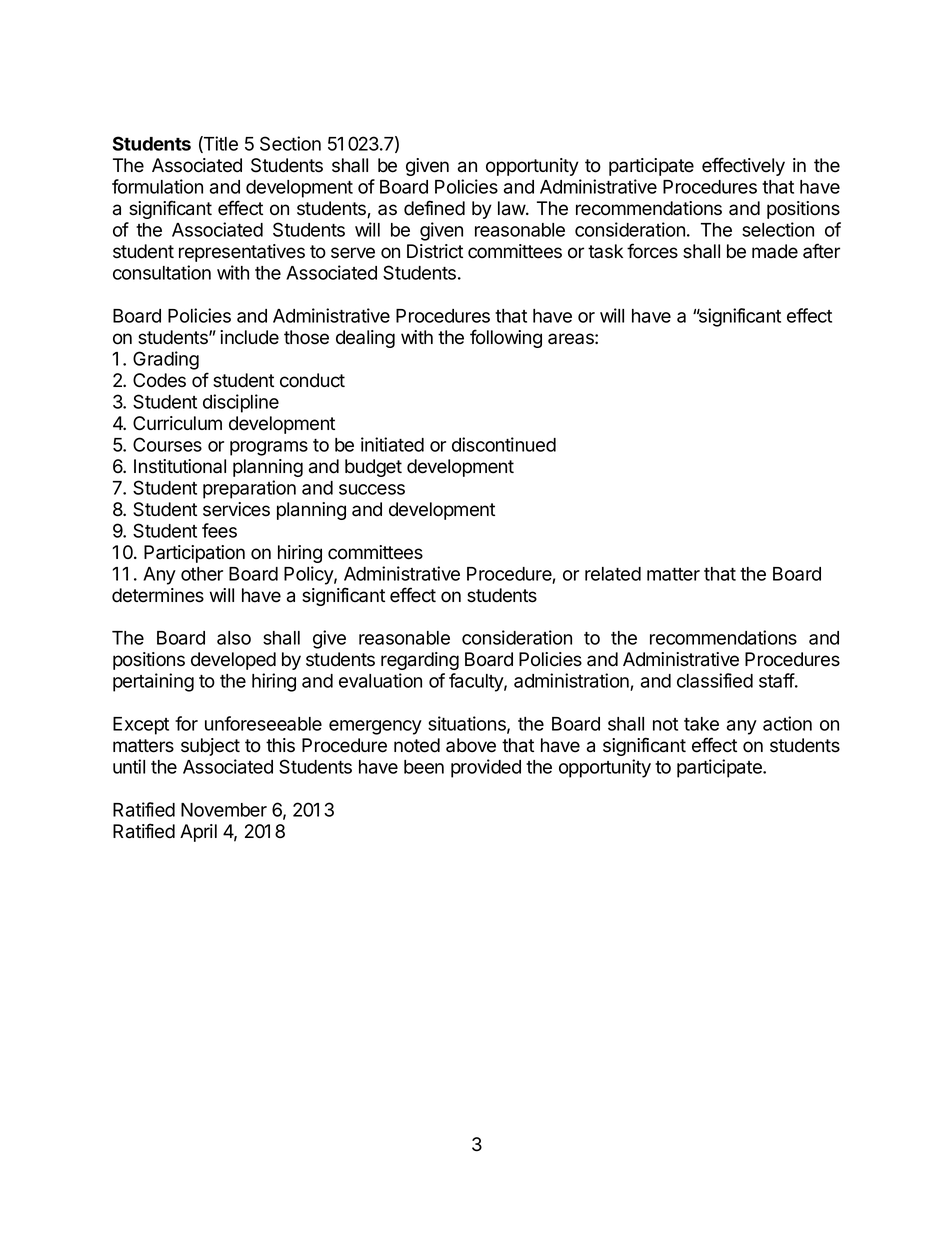  What do you see at coordinates (249, 337) in the screenshot?
I see `include` at bounding box center [249, 337].
